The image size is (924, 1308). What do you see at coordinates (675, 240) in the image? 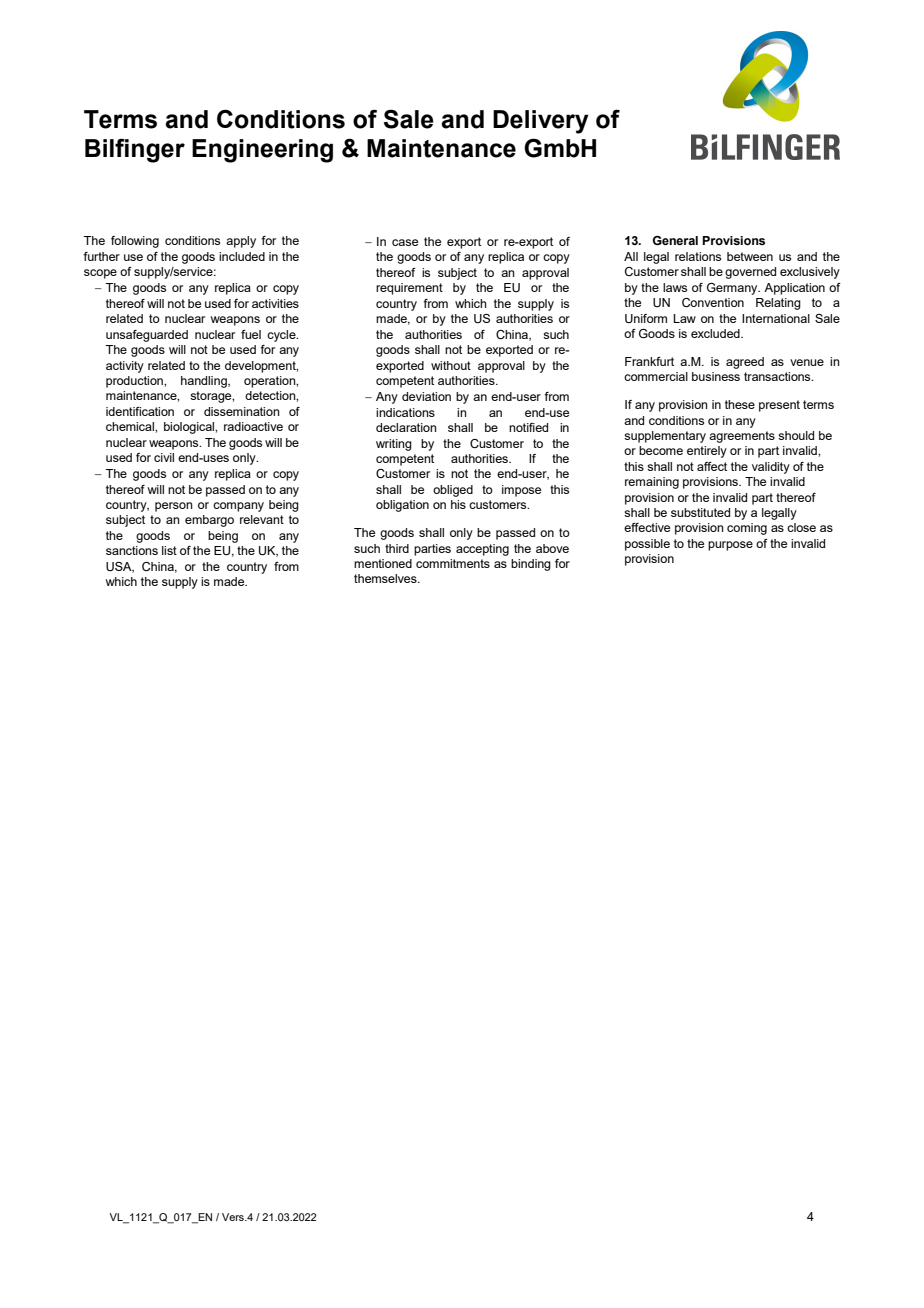
I see `General` at bounding box center [675, 240].
